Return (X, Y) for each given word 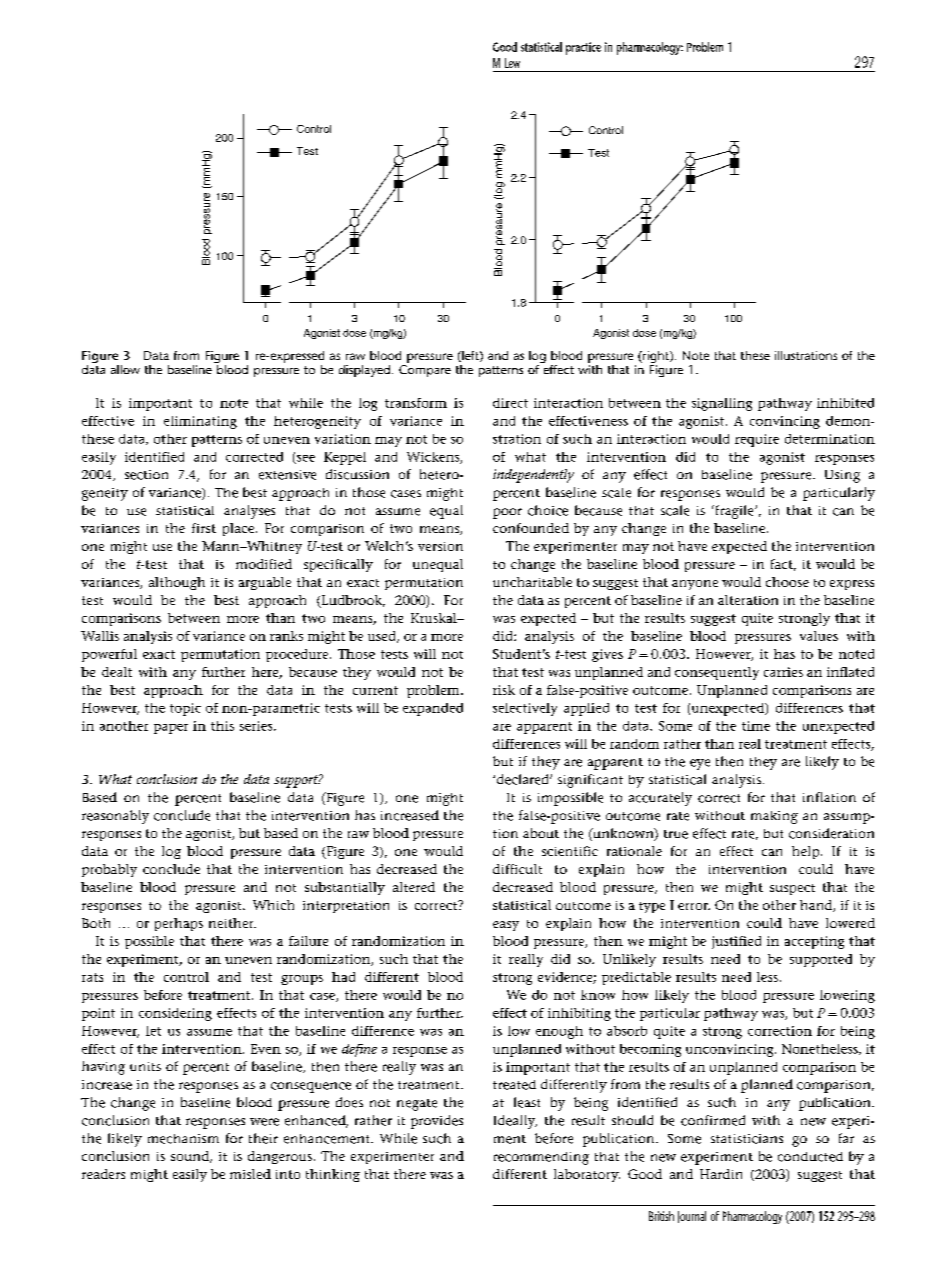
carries (783, 672)
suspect (792, 889)
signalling (722, 404)
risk (504, 690)
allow (125, 369)
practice (583, 48)
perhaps (179, 924)
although (177, 583)
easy (506, 926)
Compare (425, 371)
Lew (512, 63)
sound (191, 1157)
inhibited (845, 403)
